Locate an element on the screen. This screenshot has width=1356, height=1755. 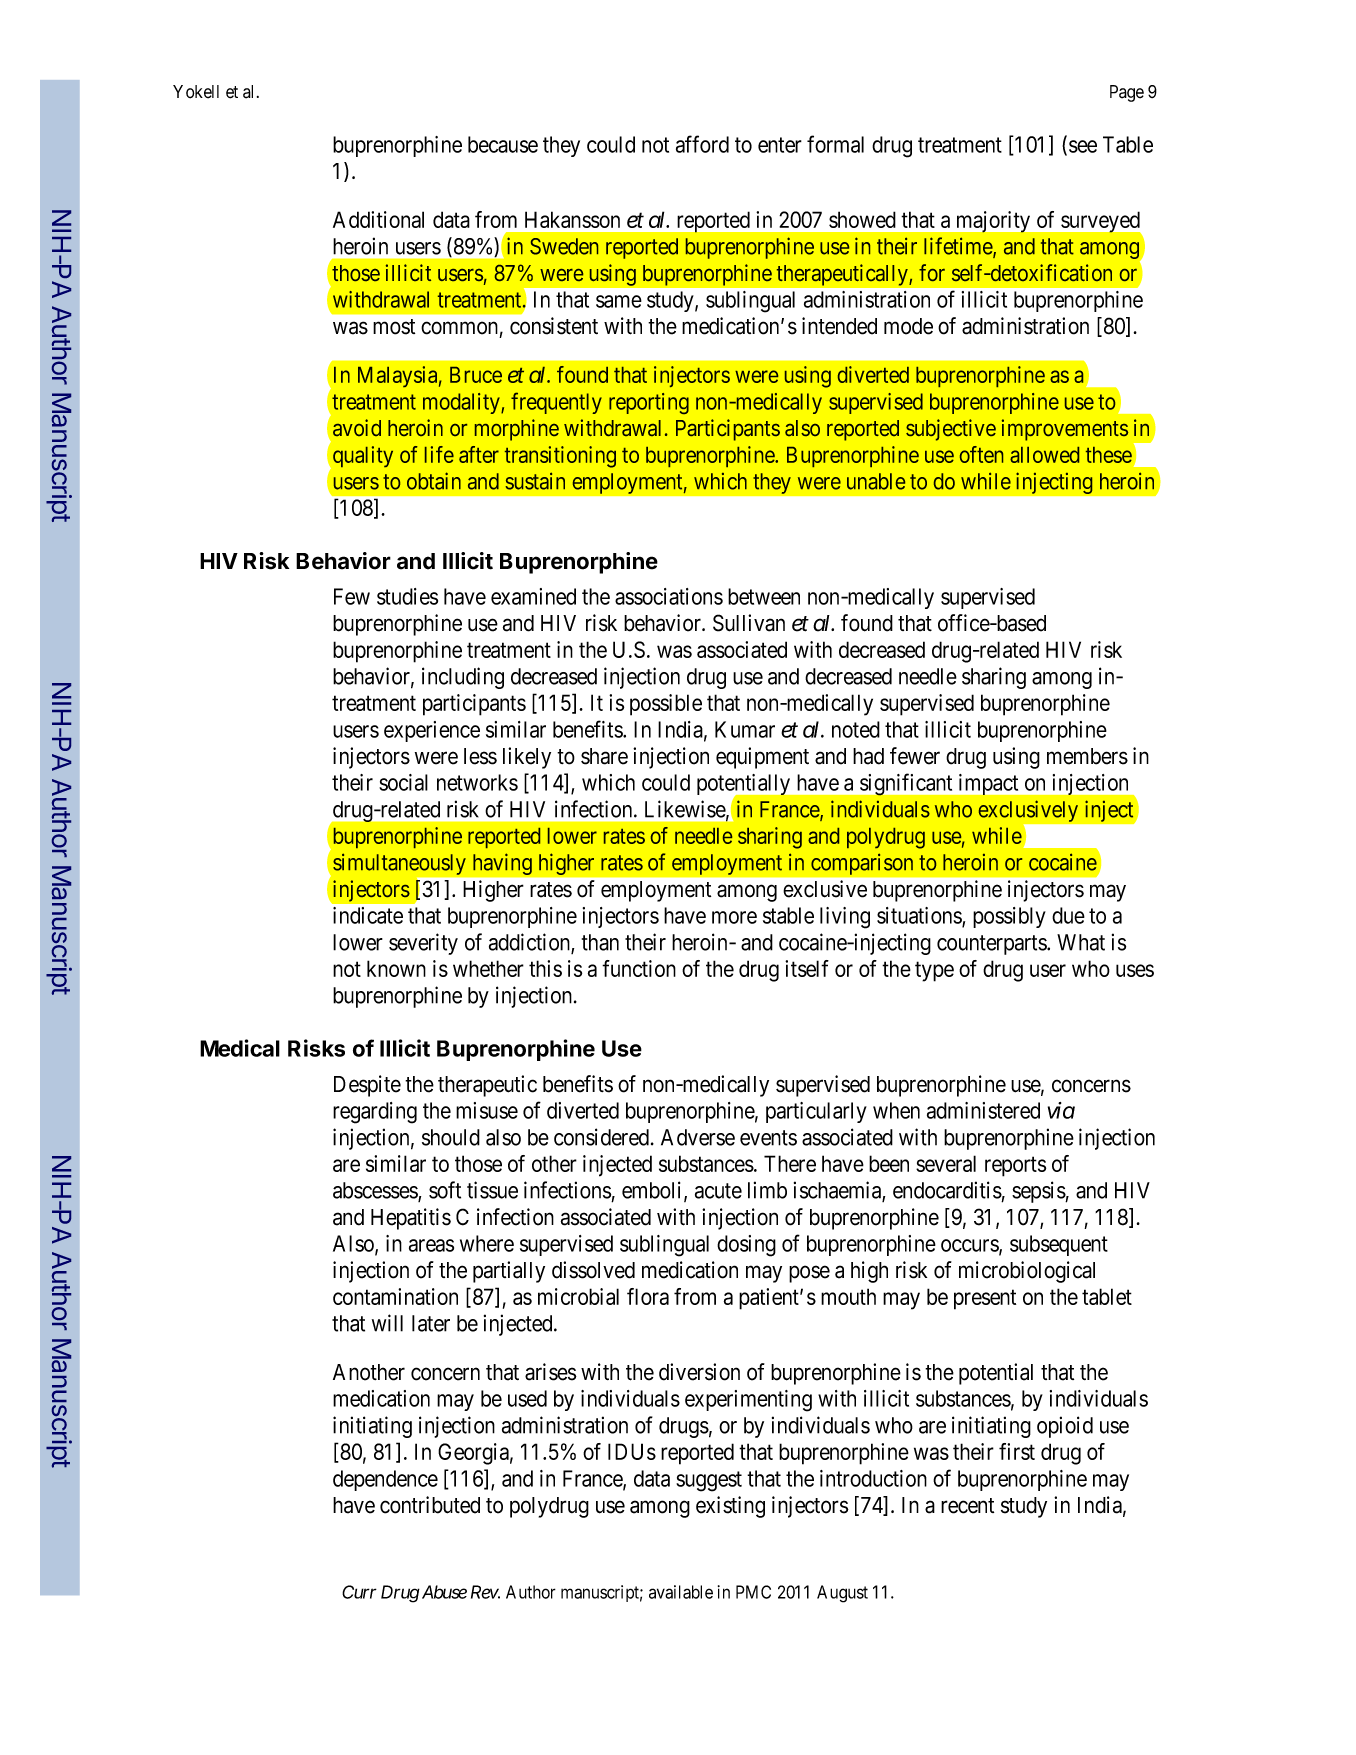
allowed is located at coordinates (1044, 455).
